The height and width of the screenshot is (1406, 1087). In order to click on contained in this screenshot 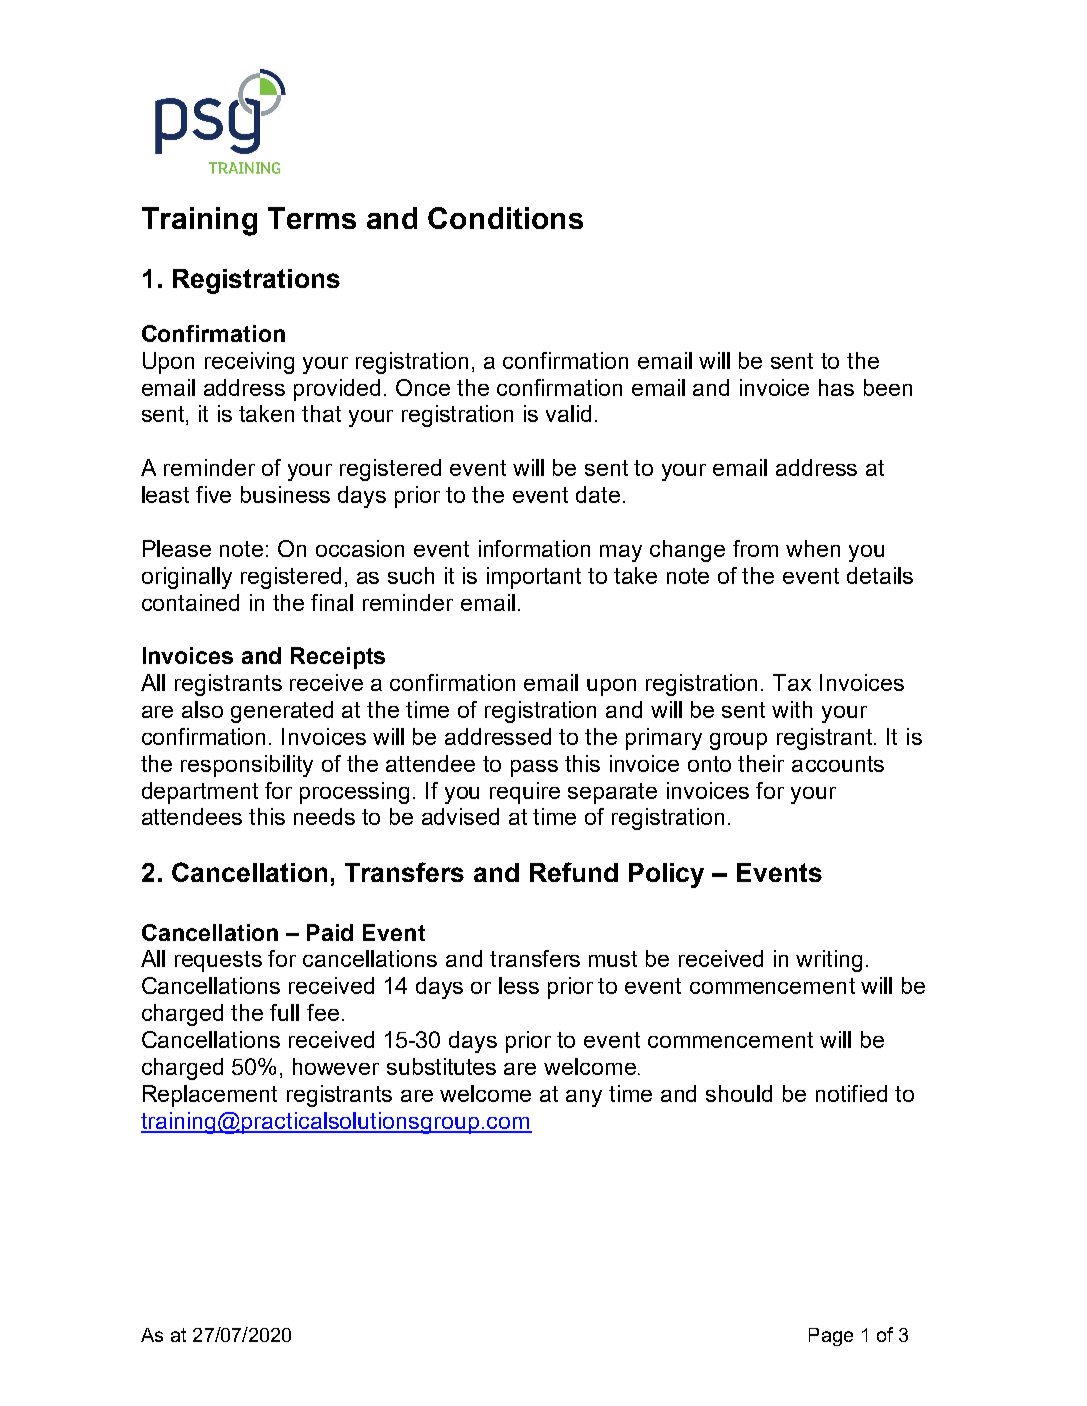, I will do `click(190, 602)`.
